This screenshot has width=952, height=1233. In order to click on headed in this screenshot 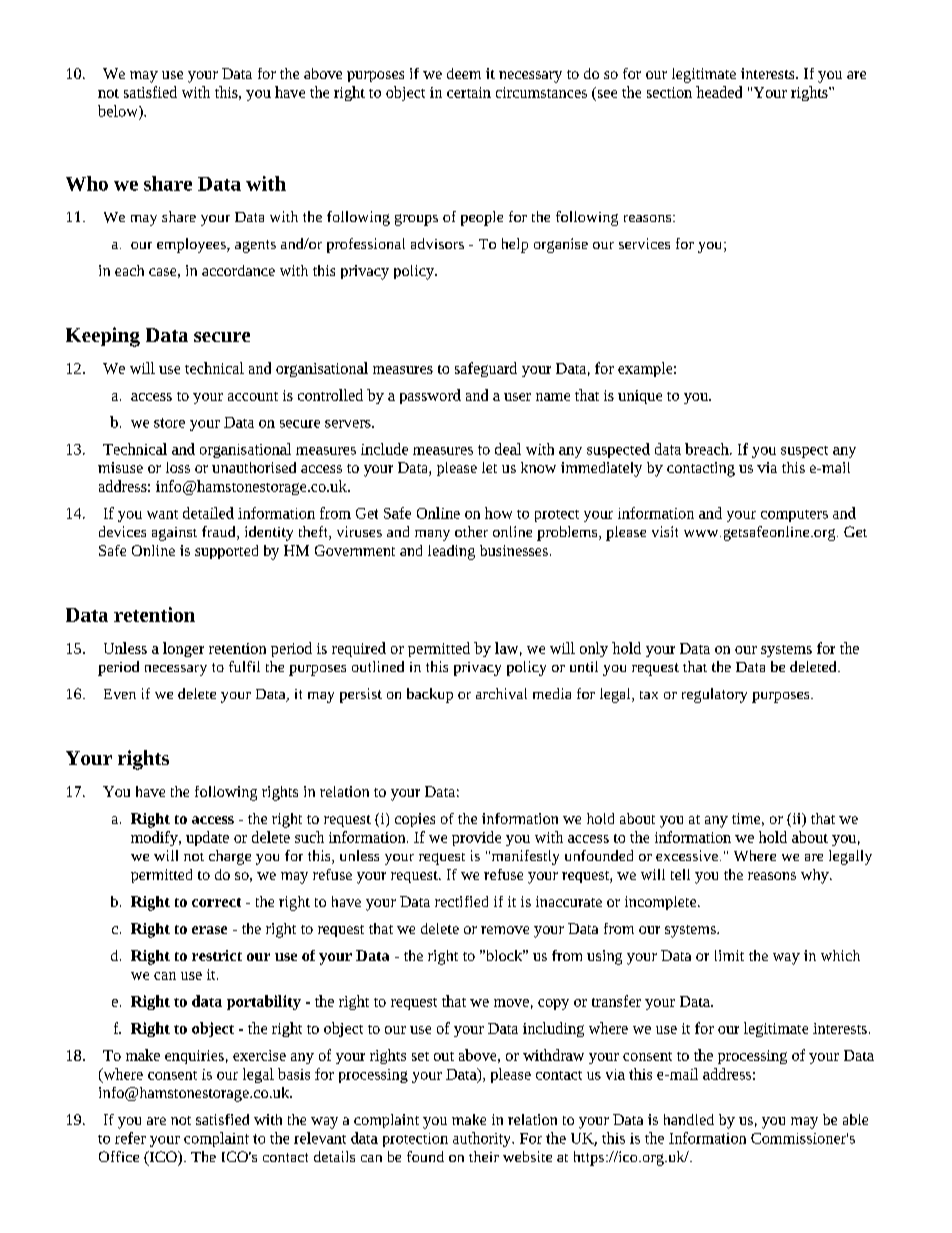, I will do `click(719, 92)`.
